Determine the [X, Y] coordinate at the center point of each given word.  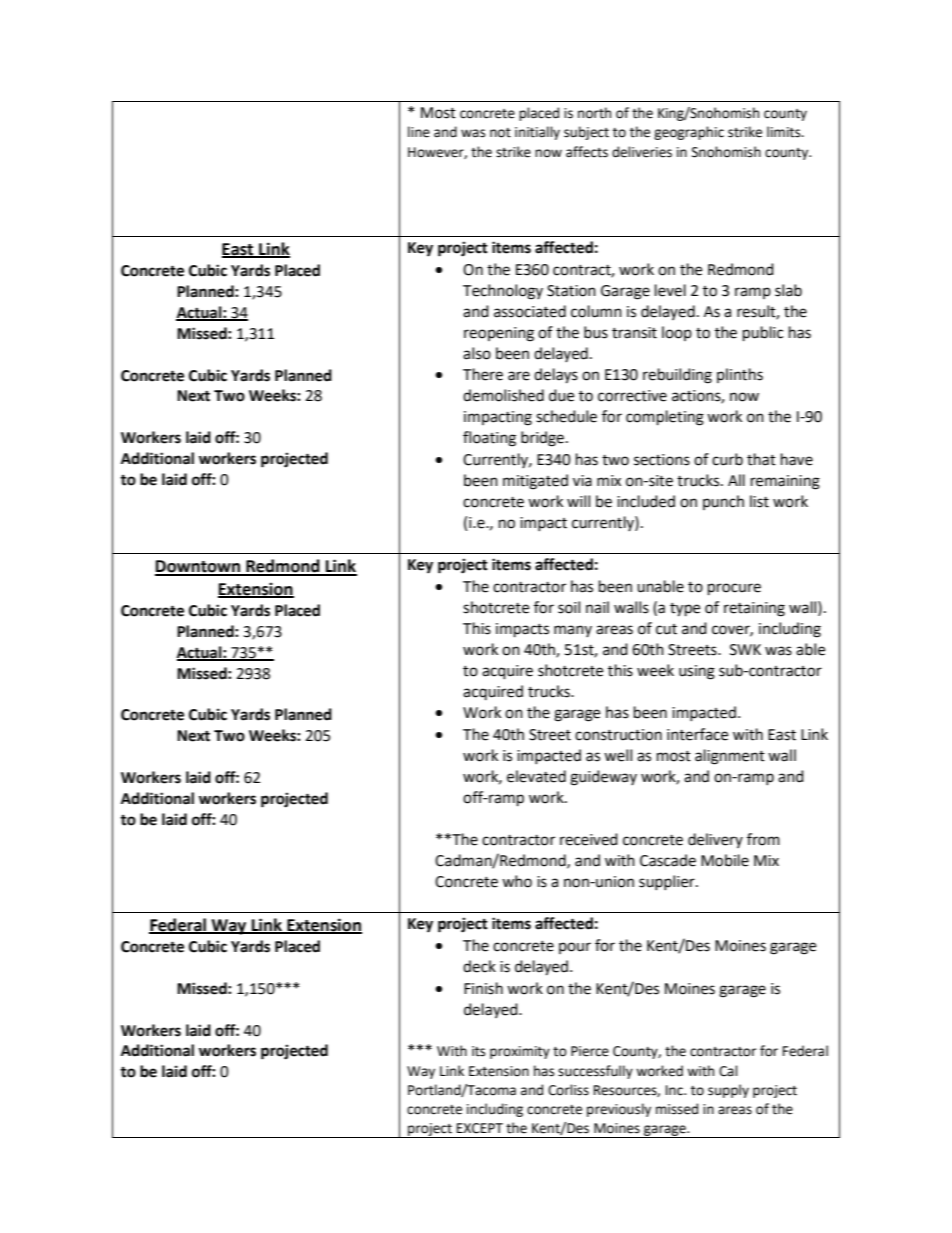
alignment [730, 757]
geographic [689, 133]
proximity [520, 1052]
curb [727, 459]
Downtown [199, 567]
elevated [536, 776]
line [419, 132]
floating [489, 439]
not [500, 133]
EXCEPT [480, 1128]
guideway [603, 778]
